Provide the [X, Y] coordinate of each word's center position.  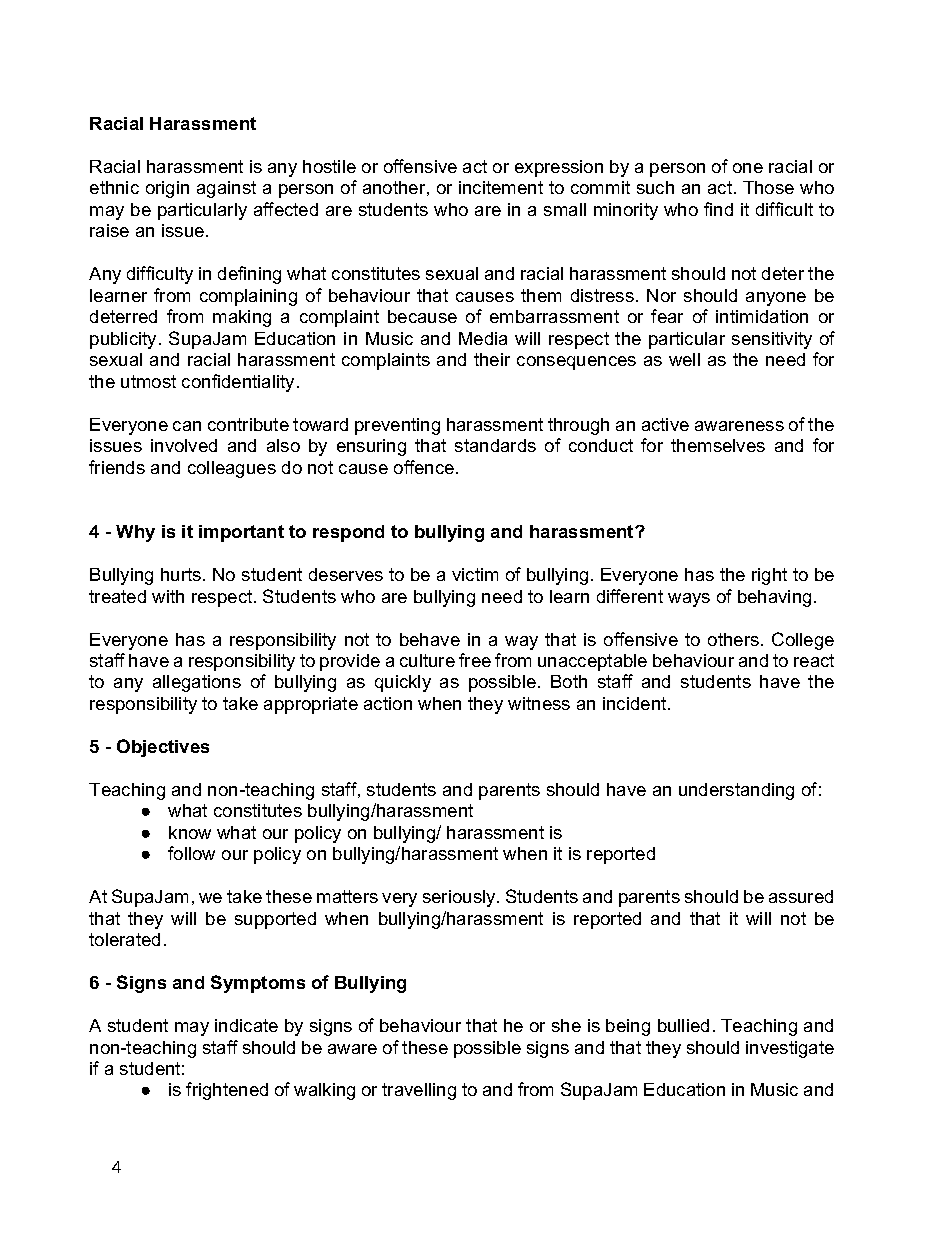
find [718, 209]
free [475, 660]
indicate [246, 1025]
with [168, 596]
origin [167, 189]
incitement [501, 187]
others [733, 639]
